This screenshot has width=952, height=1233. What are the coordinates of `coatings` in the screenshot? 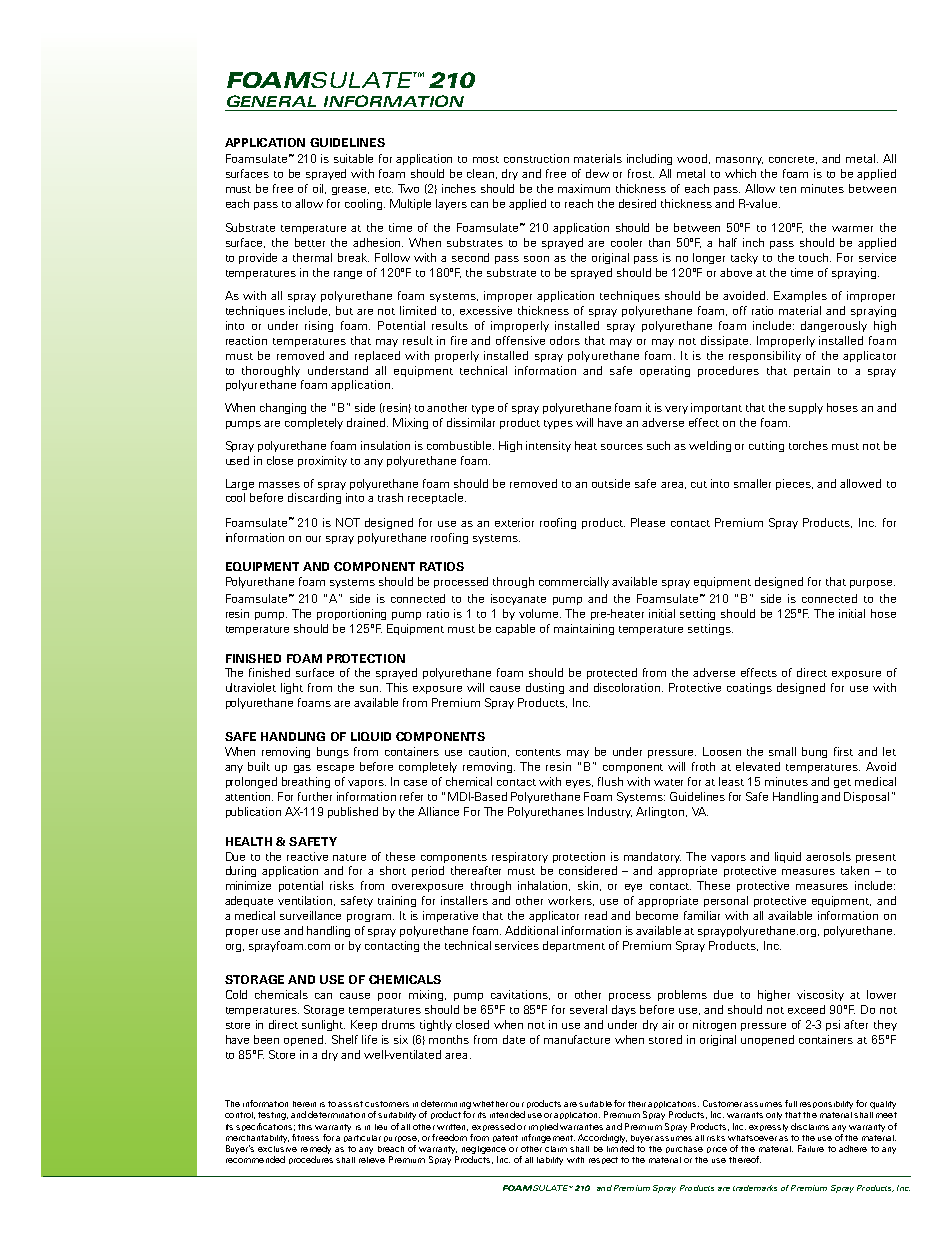 It's located at (749, 688).
